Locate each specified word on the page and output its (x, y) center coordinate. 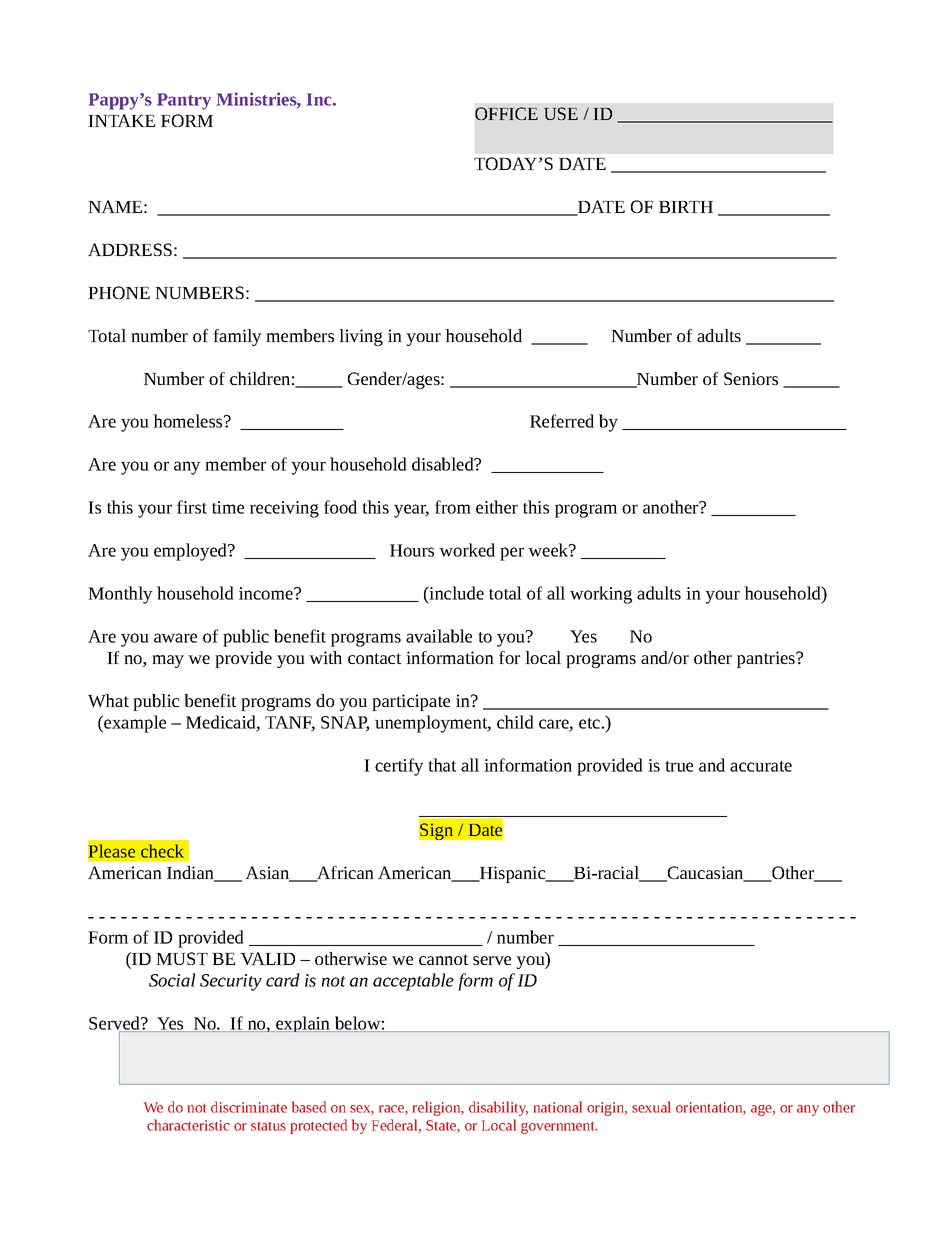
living (361, 337)
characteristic (188, 1125)
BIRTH (686, 207)
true (679, 766)
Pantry (184, 101)
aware (175, 638)
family (237, 337)
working (601, 595)
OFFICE (506, 113)
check (162, 851)
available (439, 636)
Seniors (751, 378)
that (442, 765)
